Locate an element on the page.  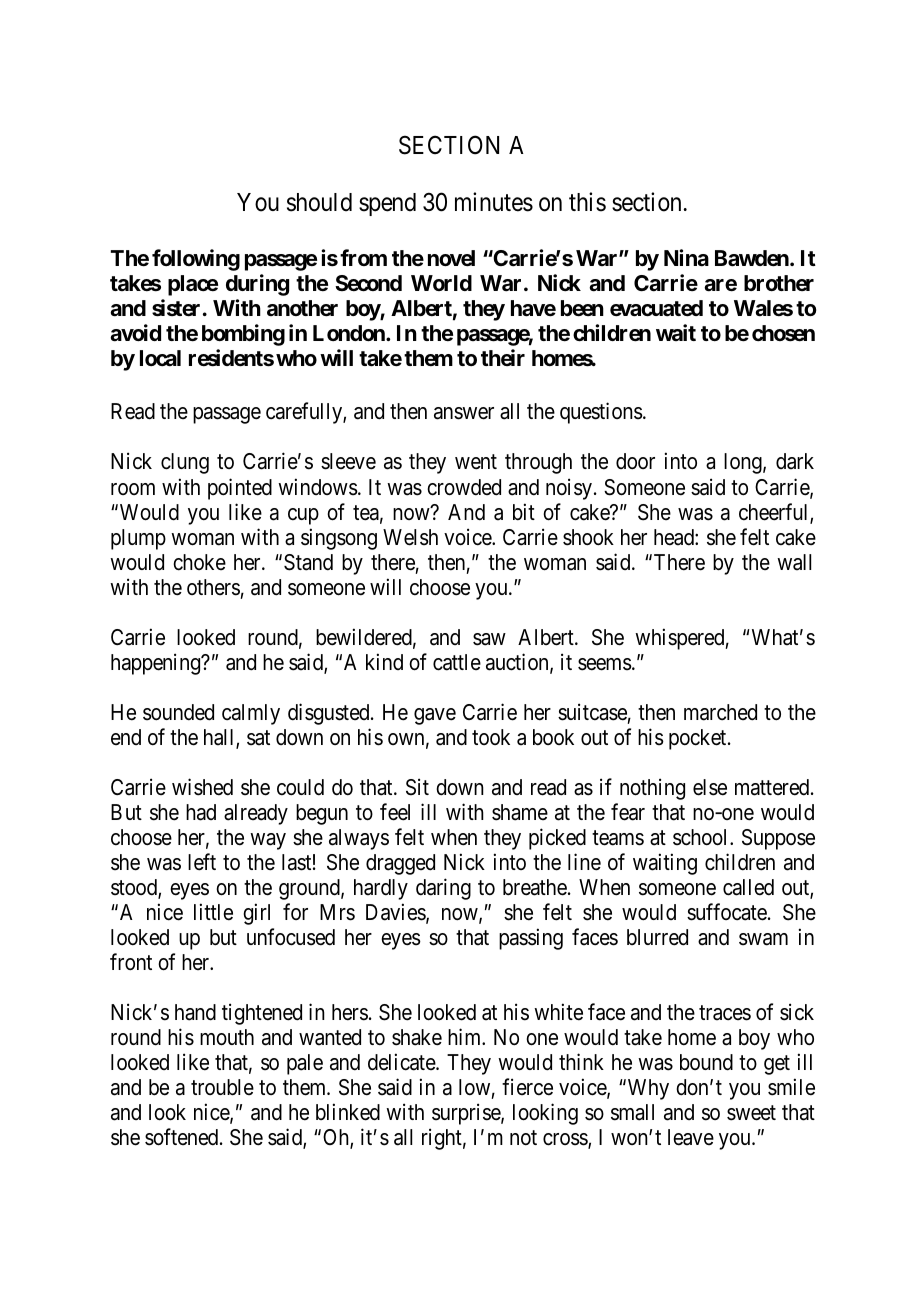
happening is located at coordinates (157, 664).
